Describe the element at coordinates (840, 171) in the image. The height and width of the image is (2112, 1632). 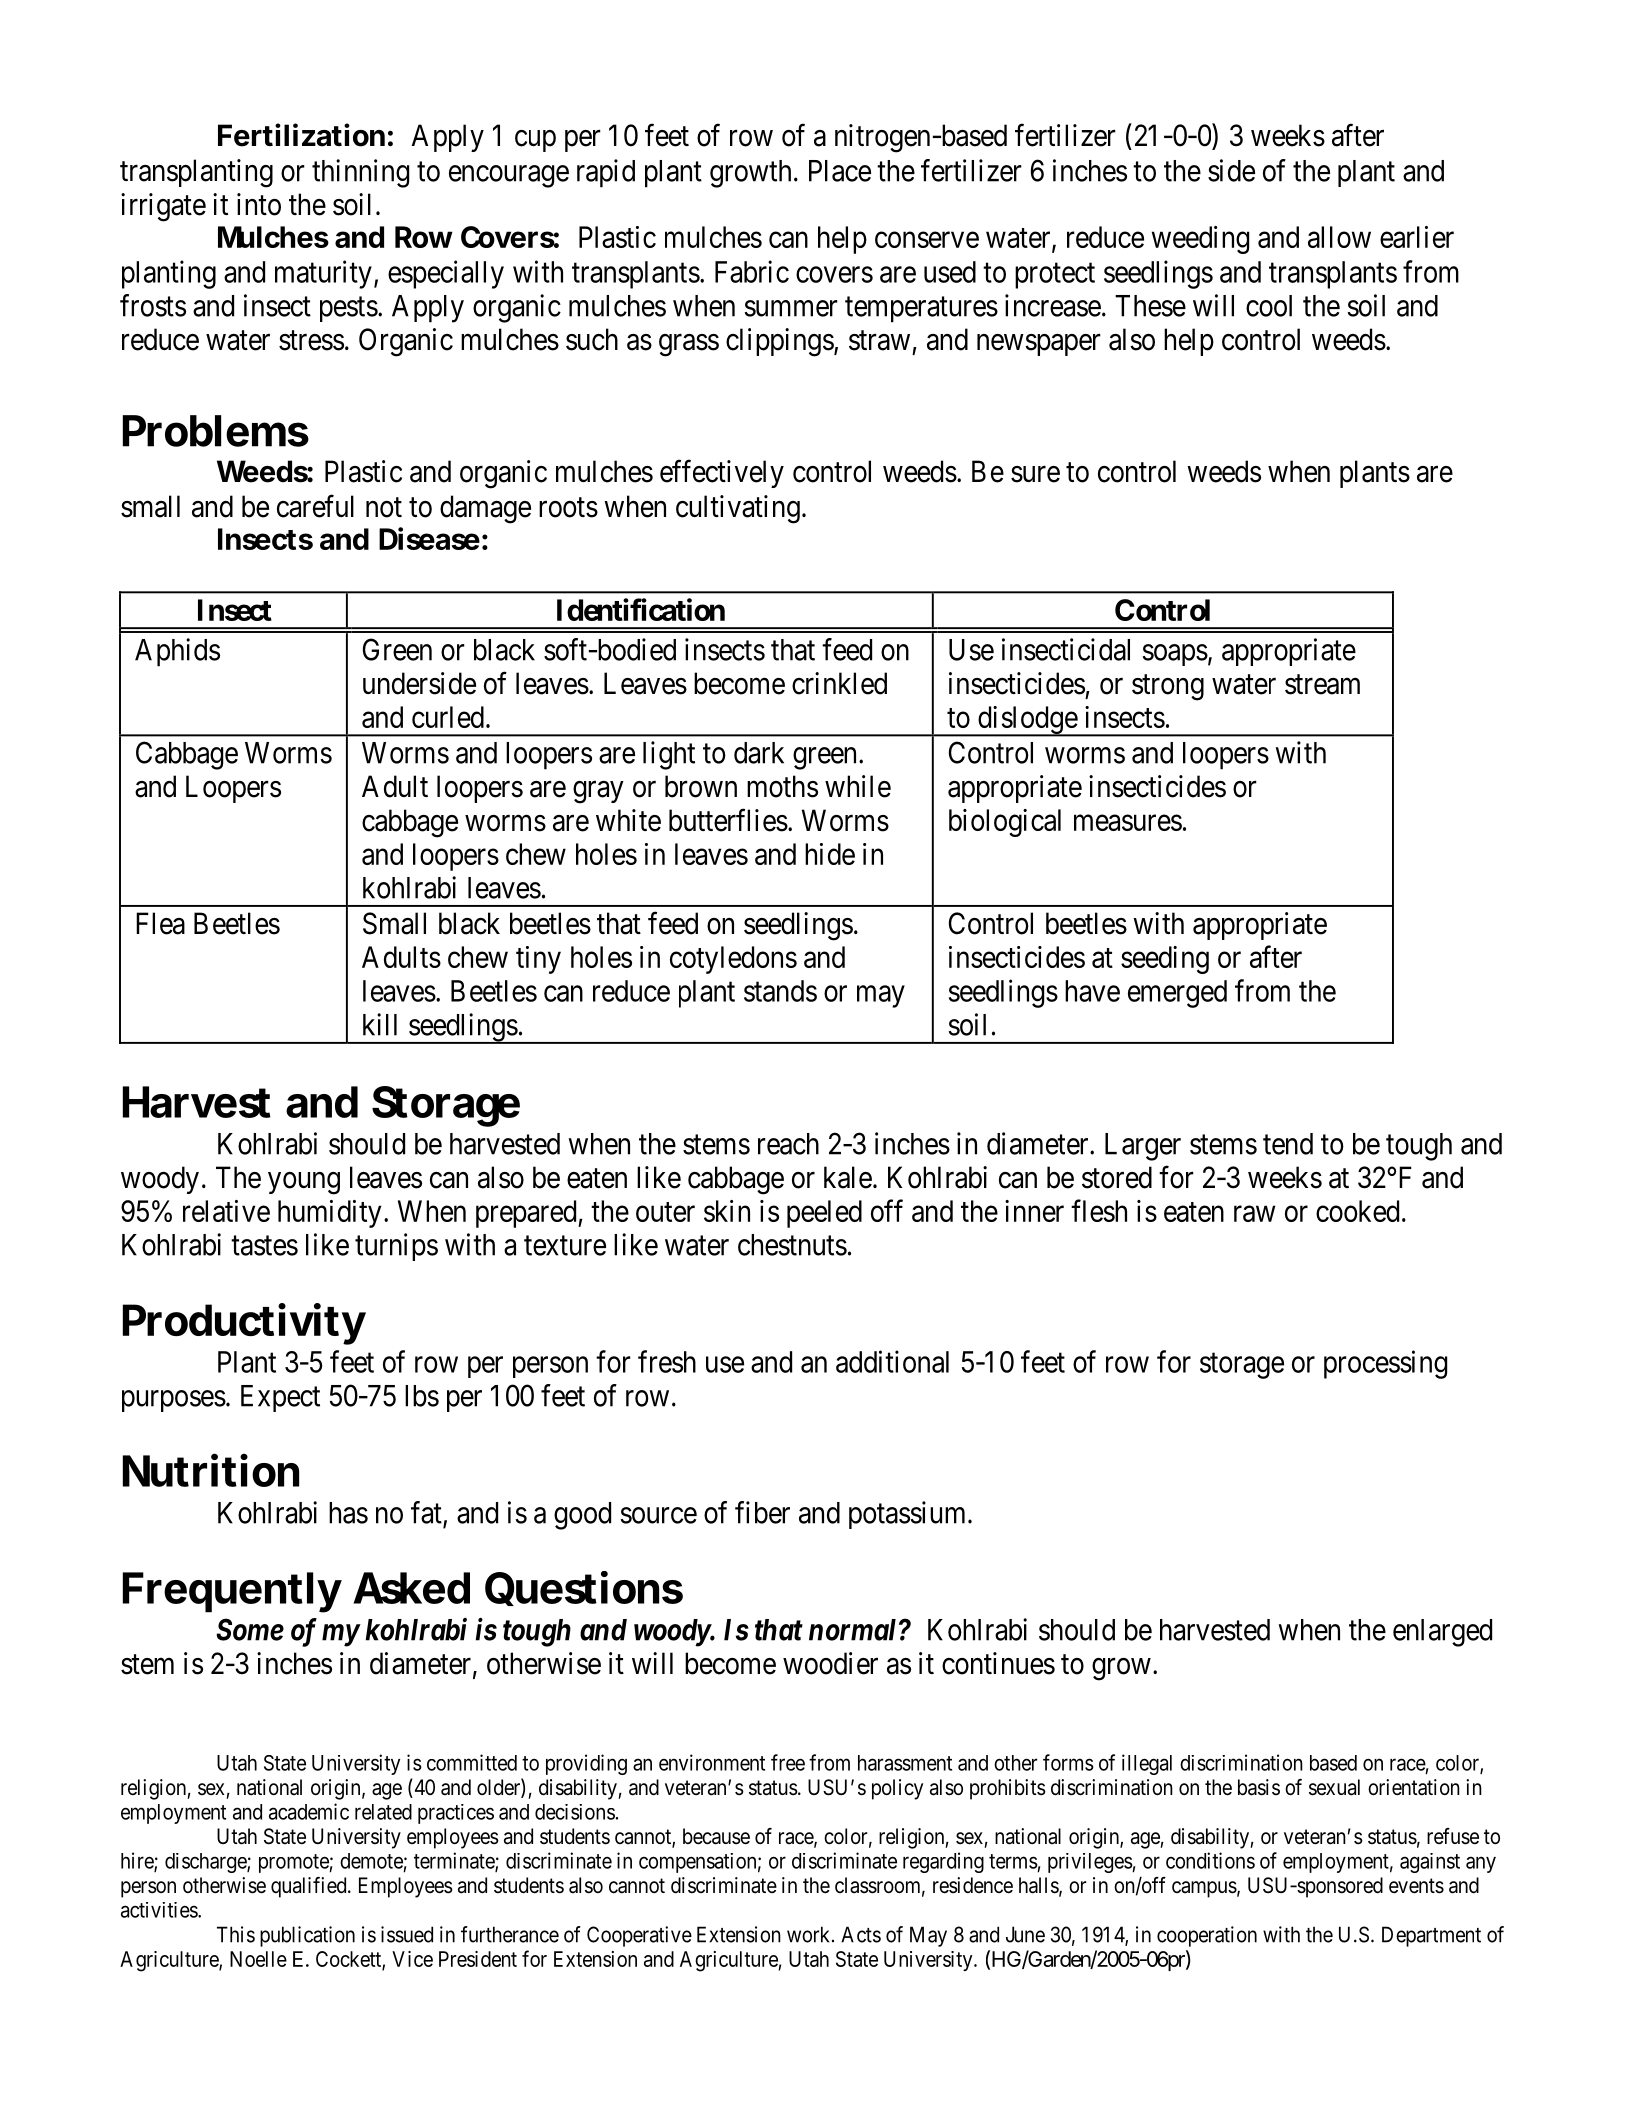
I see `Place` at that location.
